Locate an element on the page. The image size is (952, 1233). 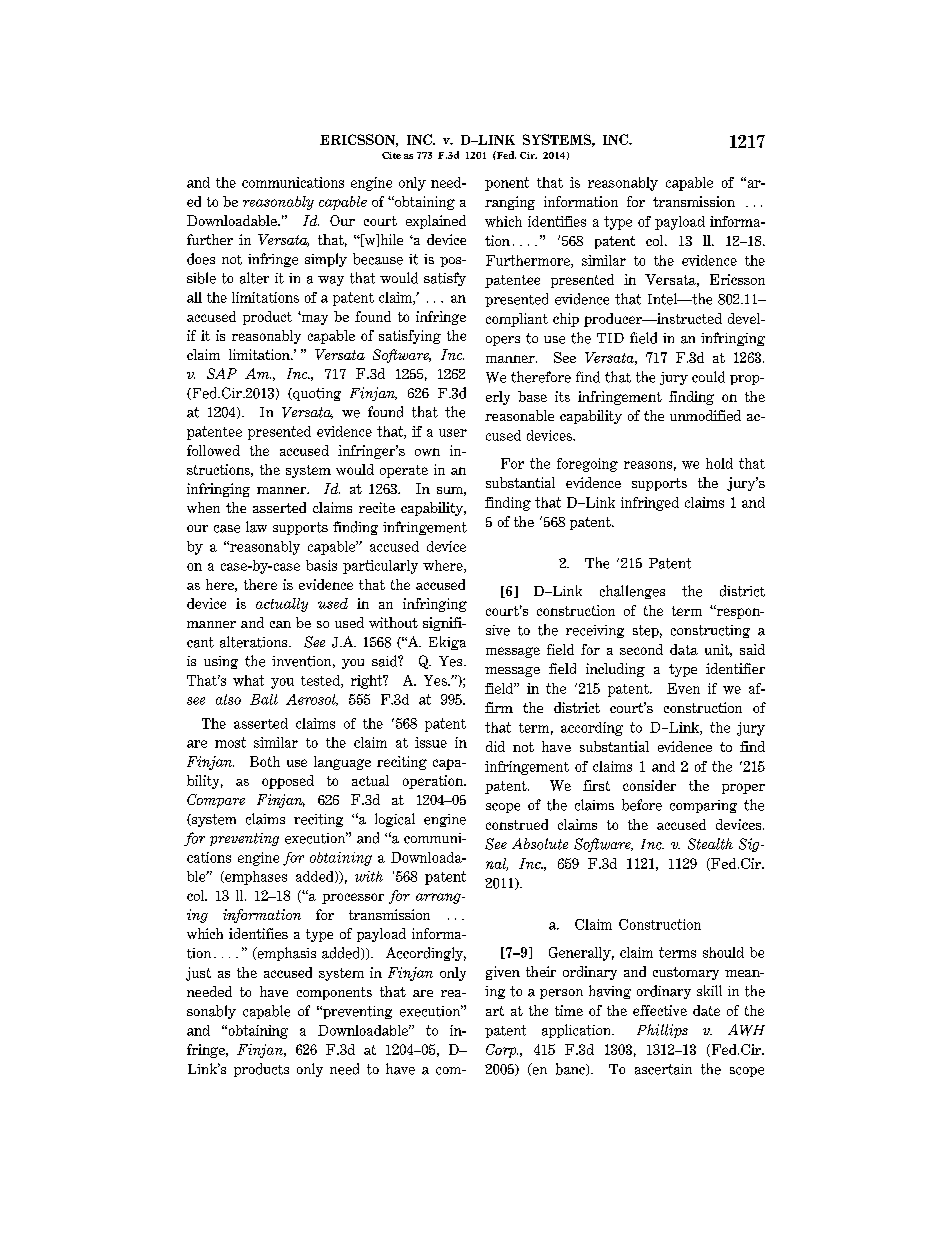
data is located at coordinates (684, 649).
